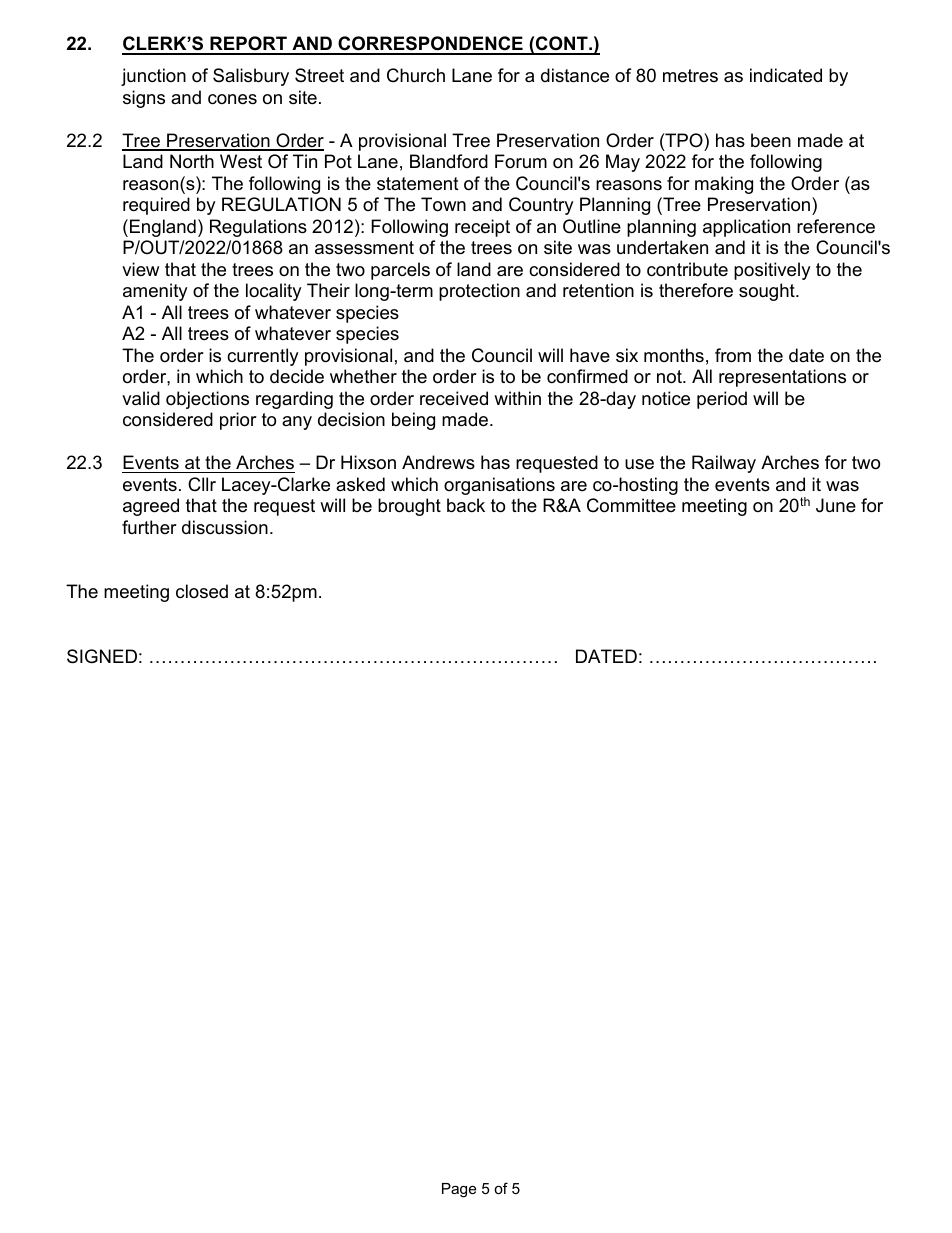 The width and height of the screenshot is (952, 1233). I want to click on organisations, so click(499, 486).
